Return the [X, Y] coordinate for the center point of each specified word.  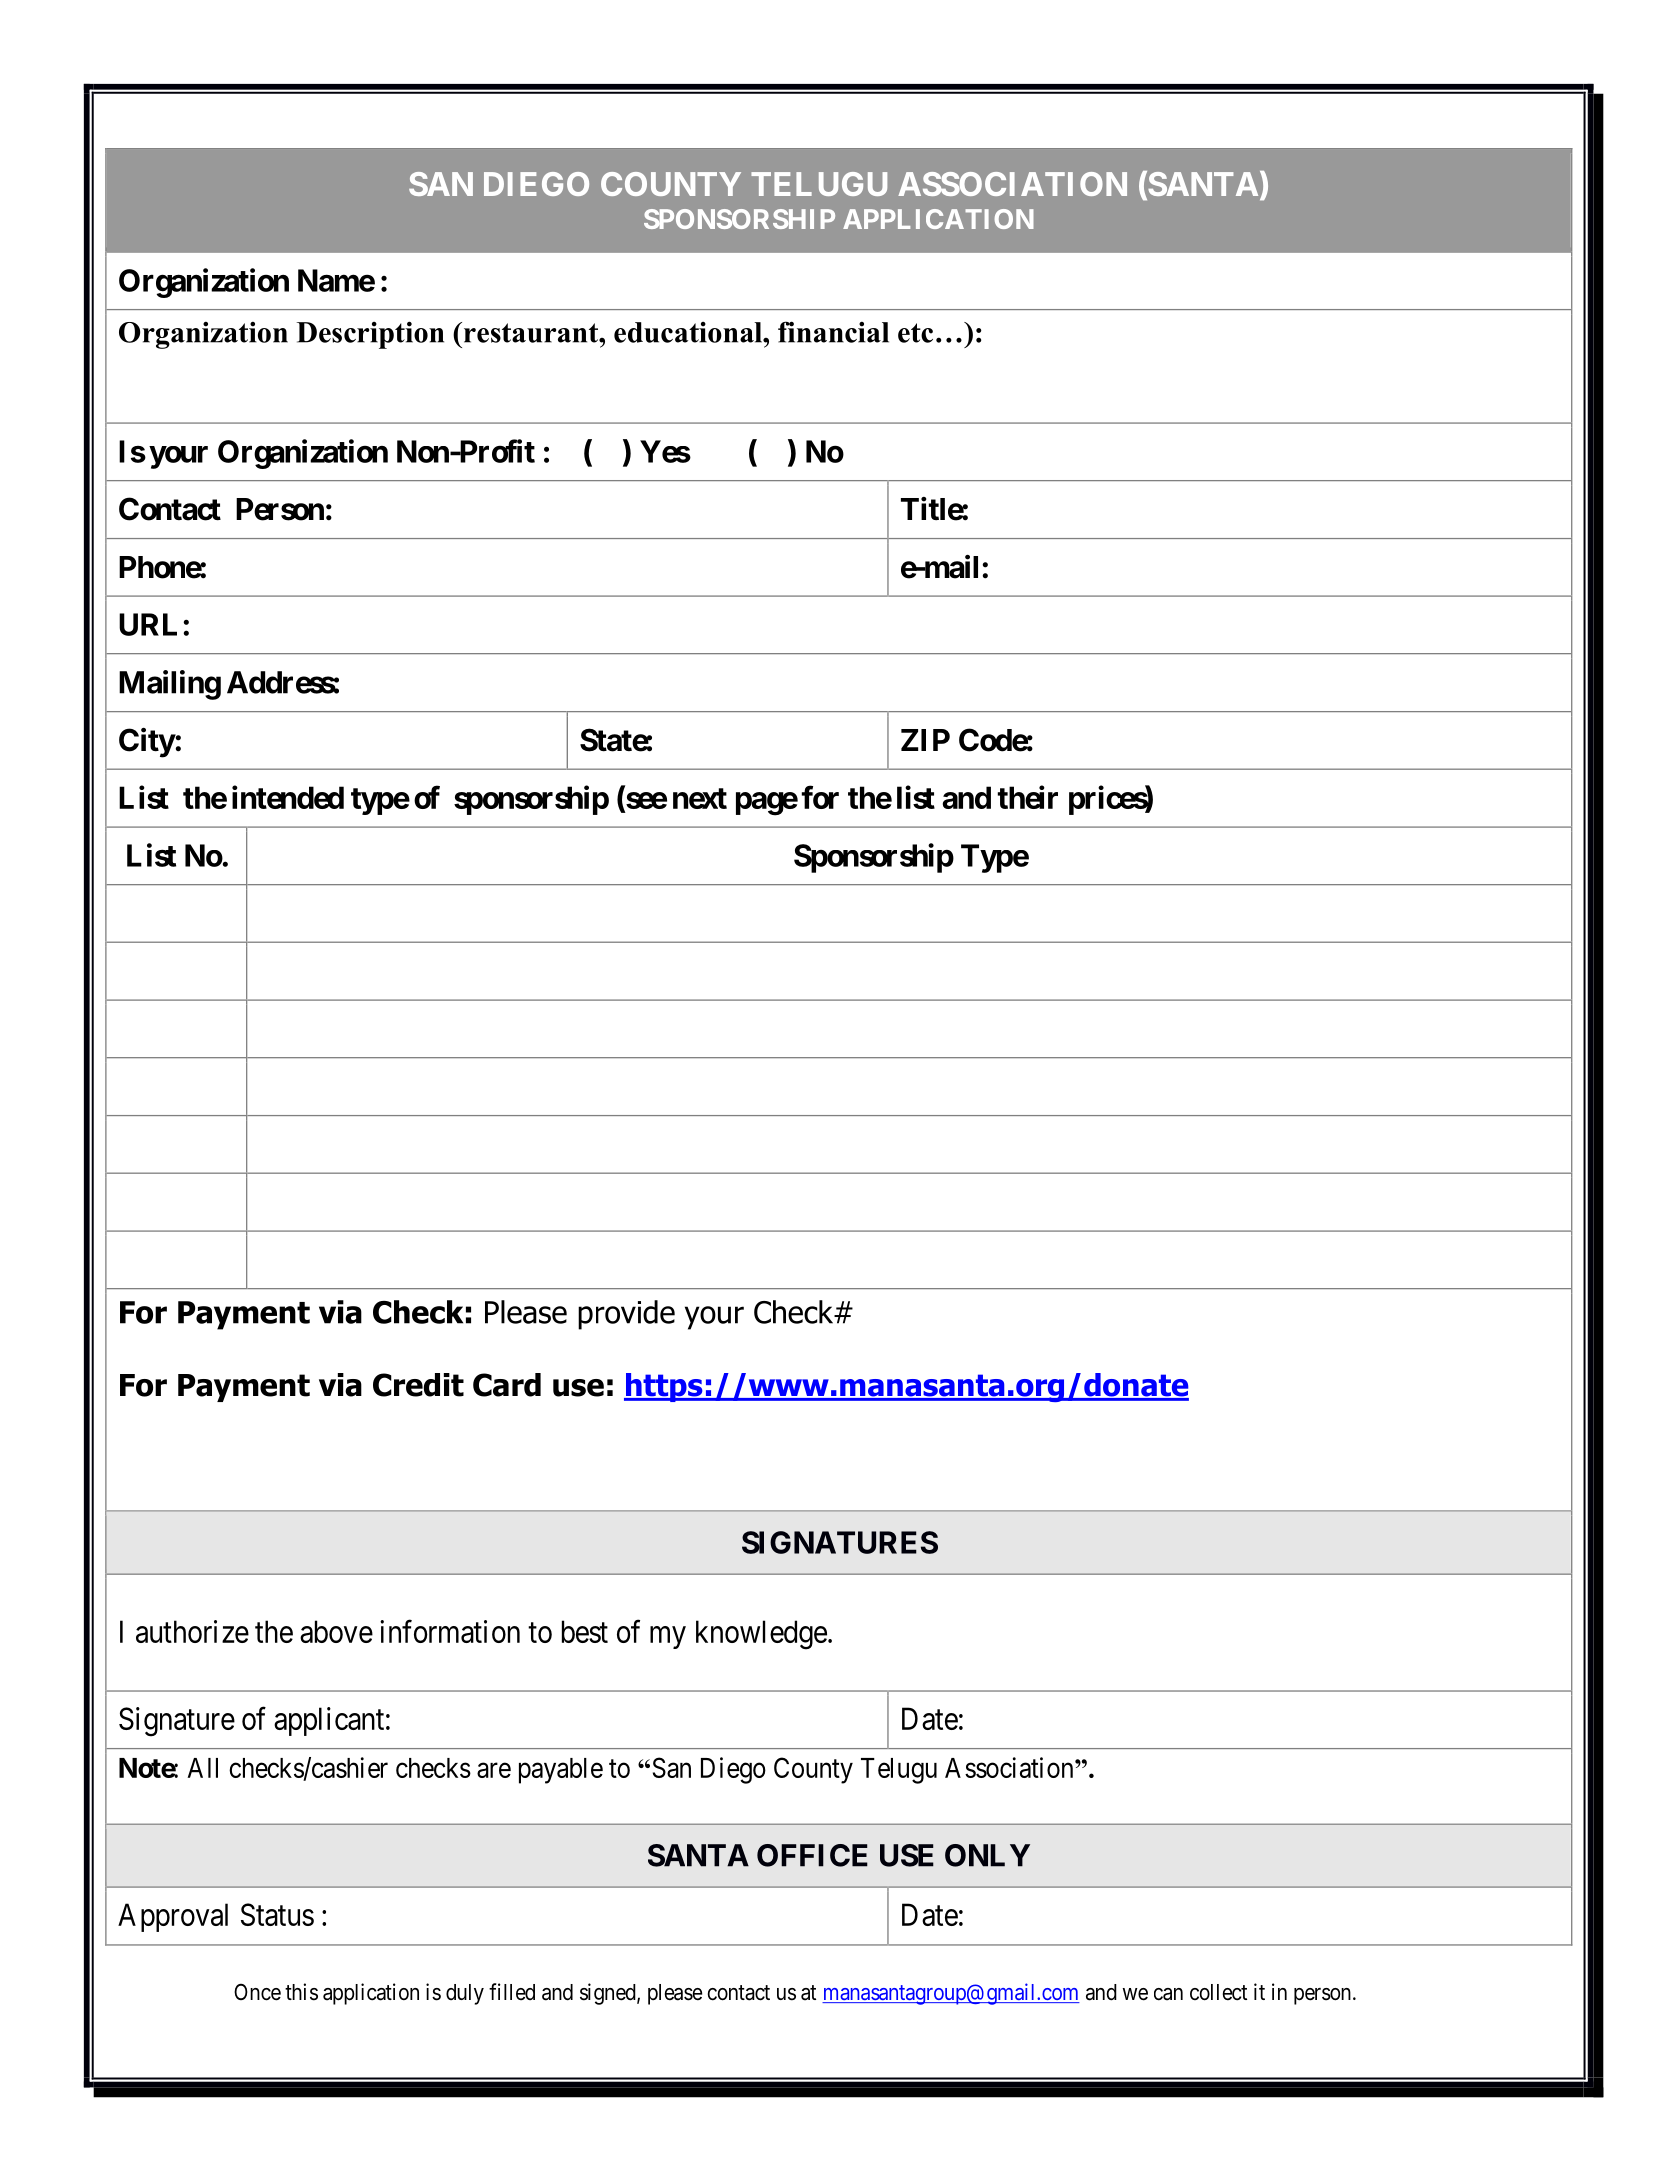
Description [370, 335]
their [1027, 797]
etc [915, 333]
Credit [418, 1385]
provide [626, 1315]
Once [257, 1992]
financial [833, 332]
